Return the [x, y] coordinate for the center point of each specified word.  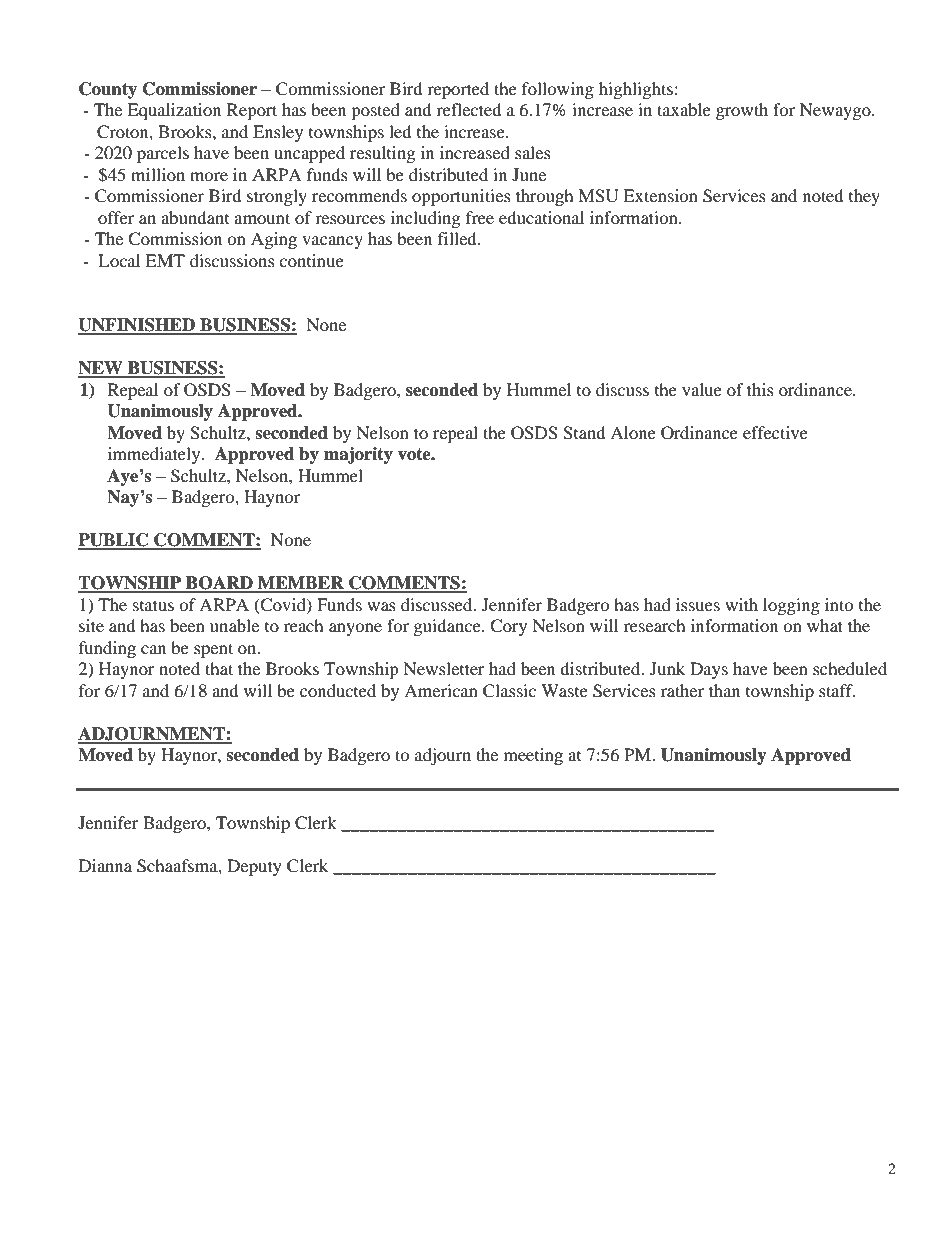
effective [775, 432]
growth [742, 111]
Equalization [174, 111]
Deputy [254, 867]
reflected [469, 109]
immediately [155, 455]
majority [358, 455]
